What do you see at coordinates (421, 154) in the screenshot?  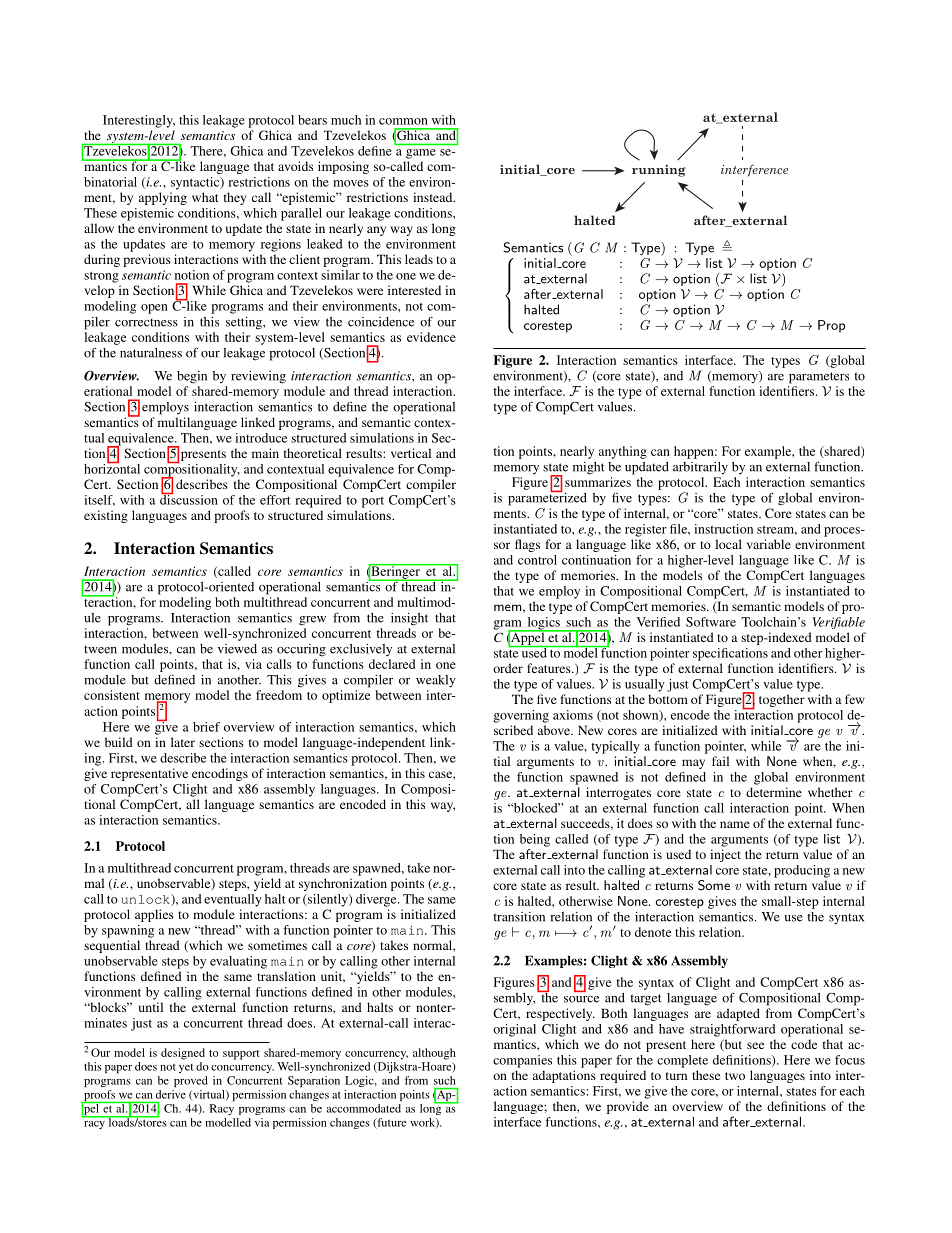 I see `game` at bounding box center [421, 154].
